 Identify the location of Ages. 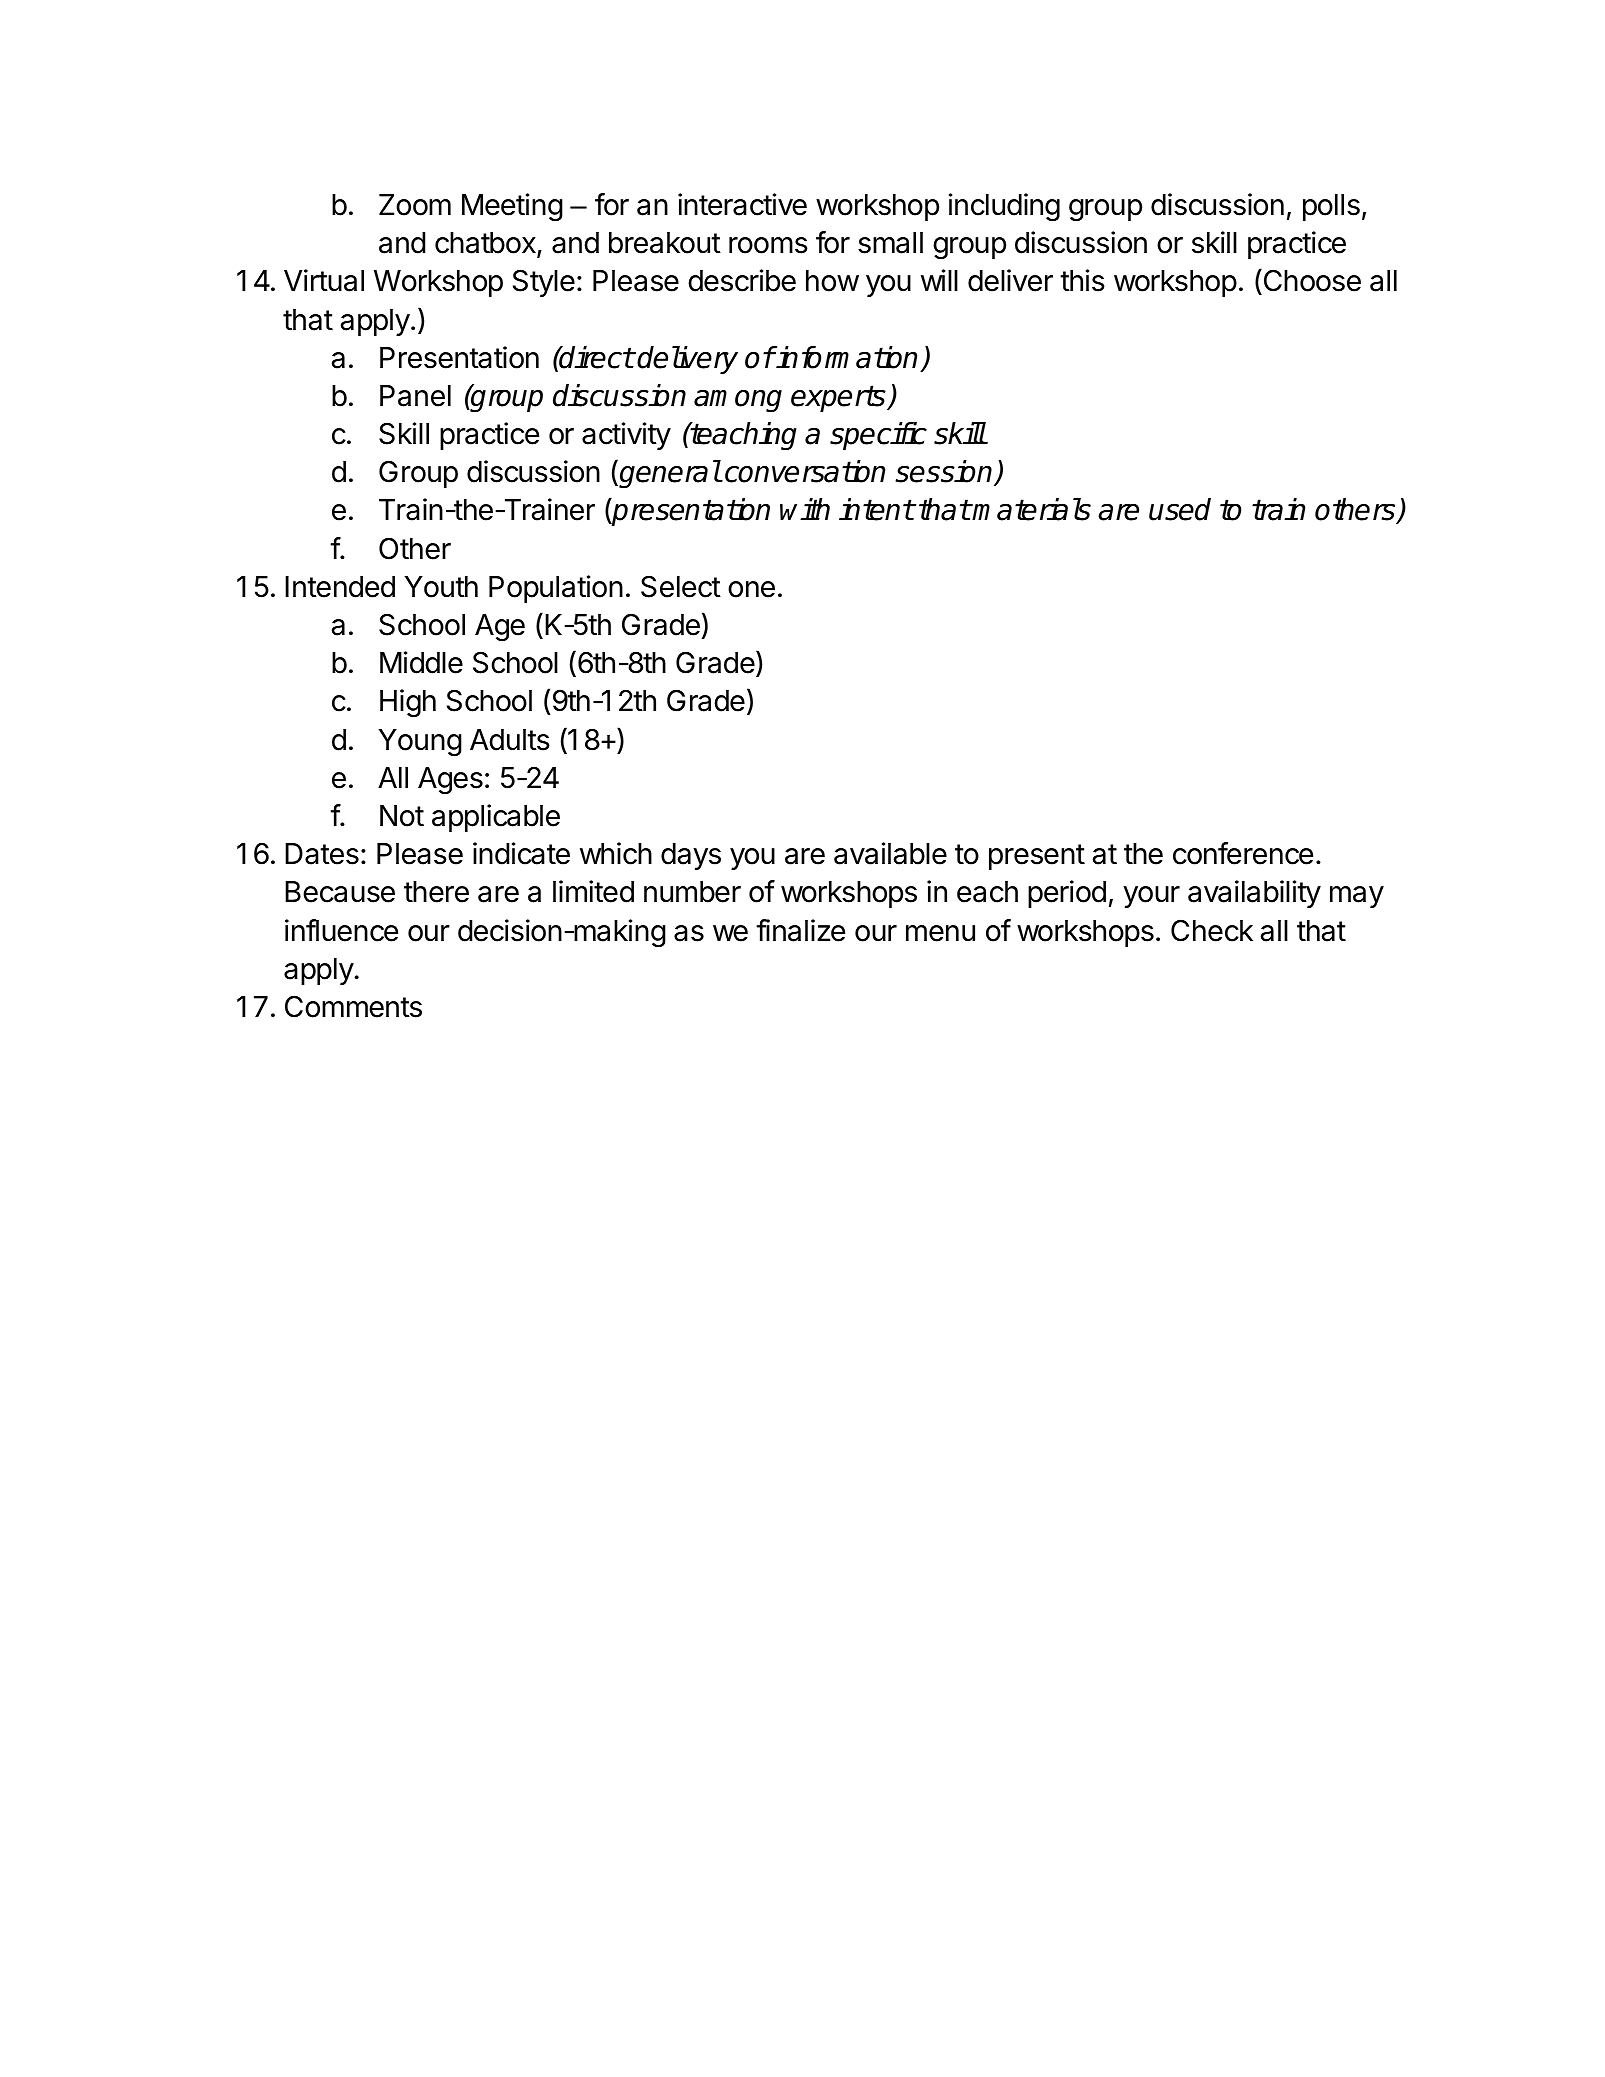
(450, 780).
